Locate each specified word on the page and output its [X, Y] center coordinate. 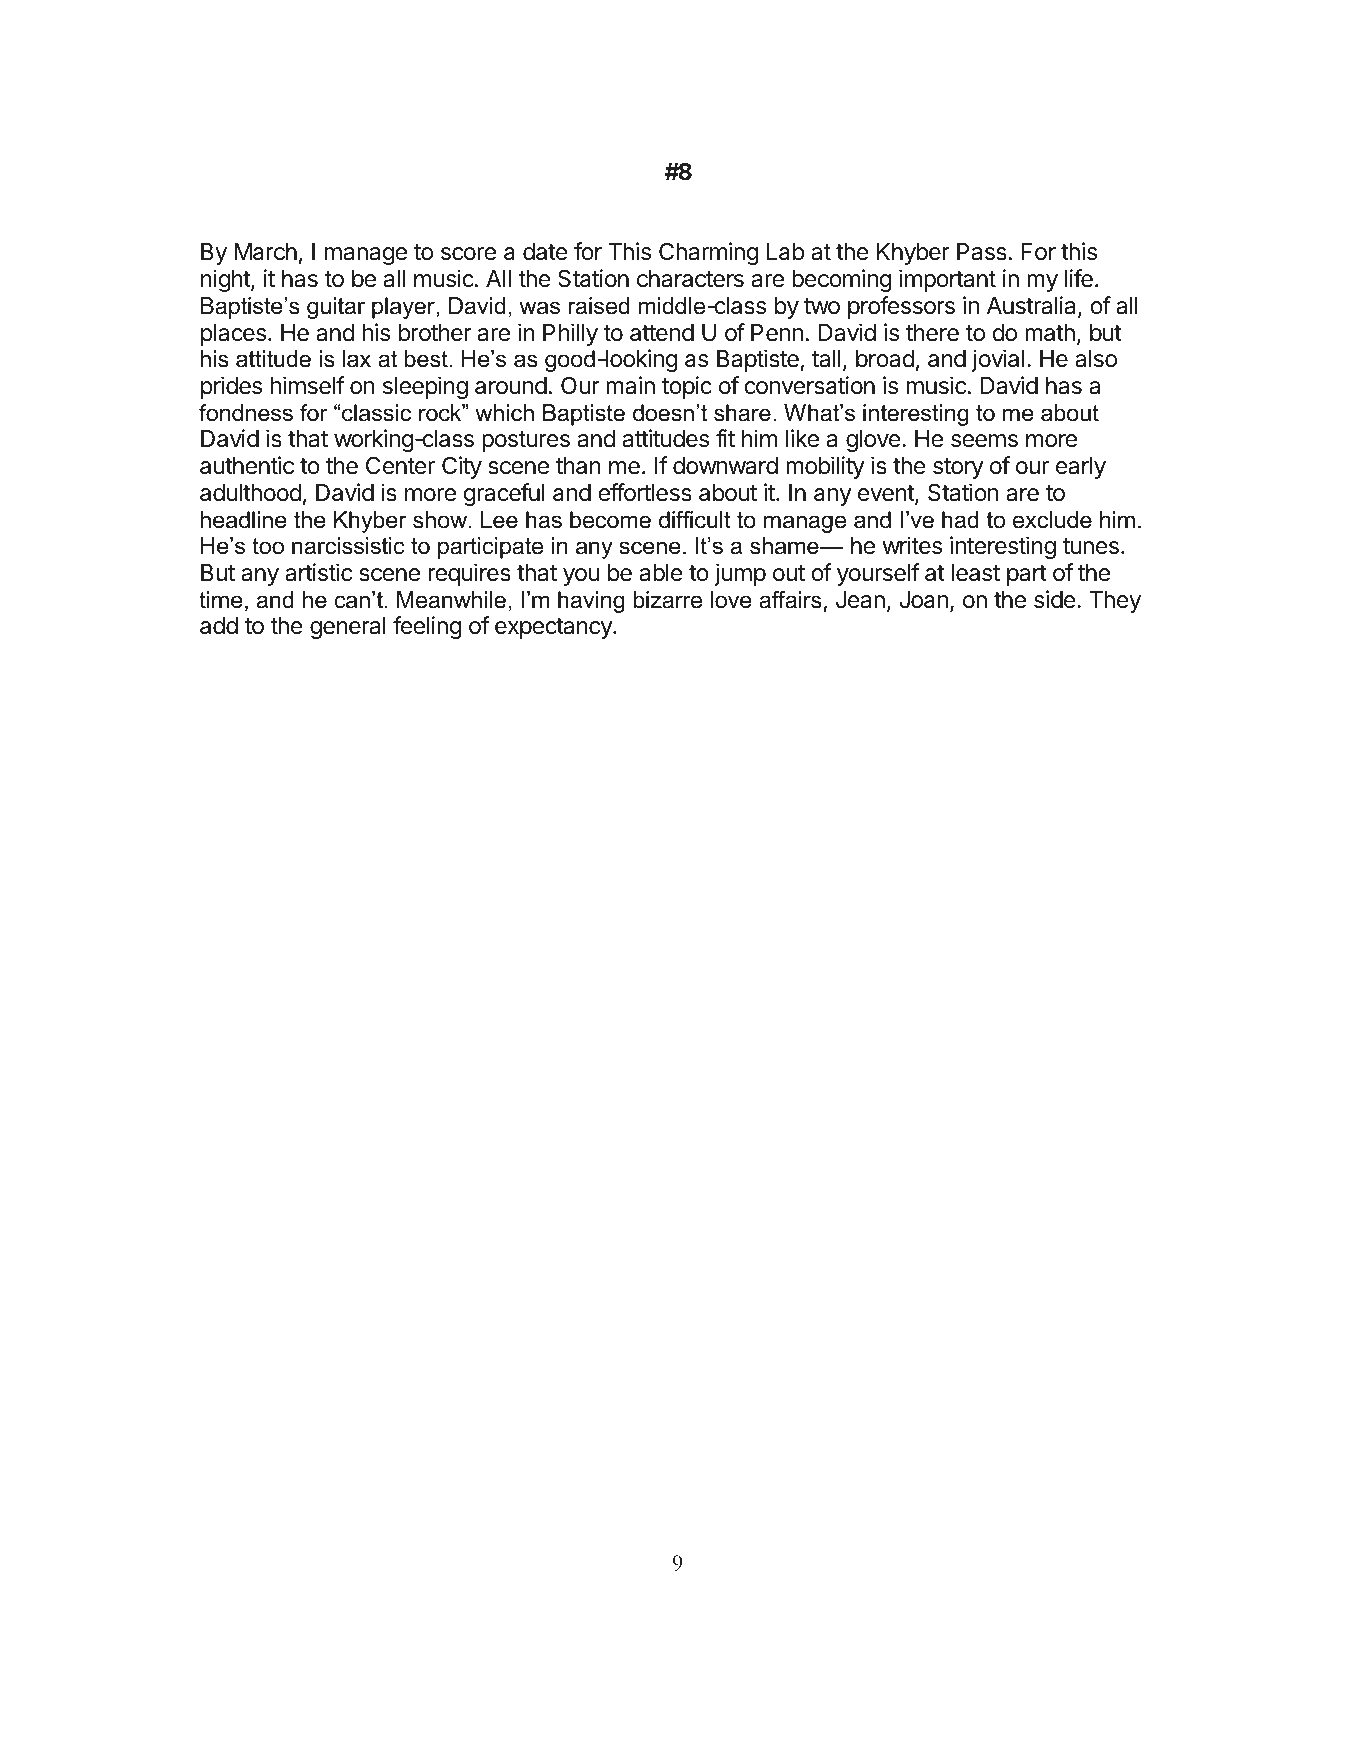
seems [984, 441]
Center [400, 465]
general [348, 628]
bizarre [667, 600]
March [265, 252]
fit [725, 438]
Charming [709, 253]
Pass [982, 252]
